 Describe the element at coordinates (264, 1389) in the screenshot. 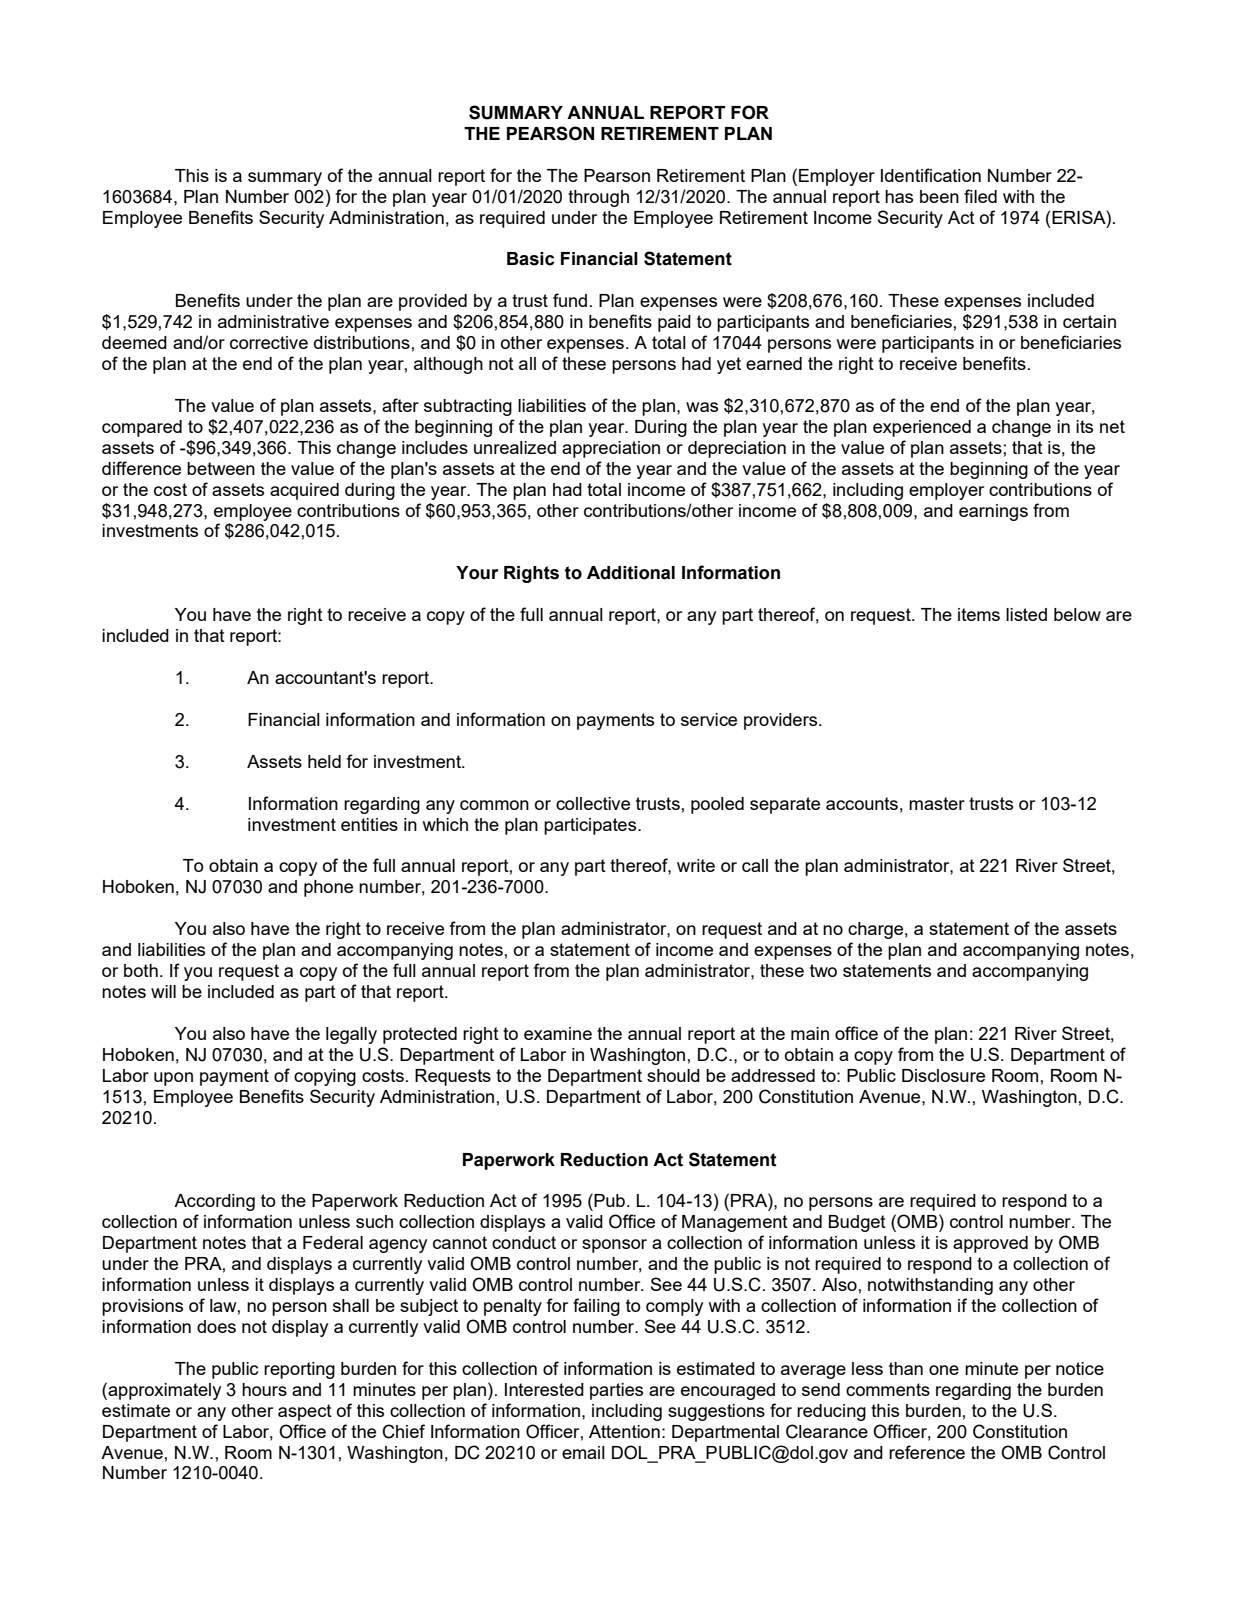

I see `hours` at that location.
